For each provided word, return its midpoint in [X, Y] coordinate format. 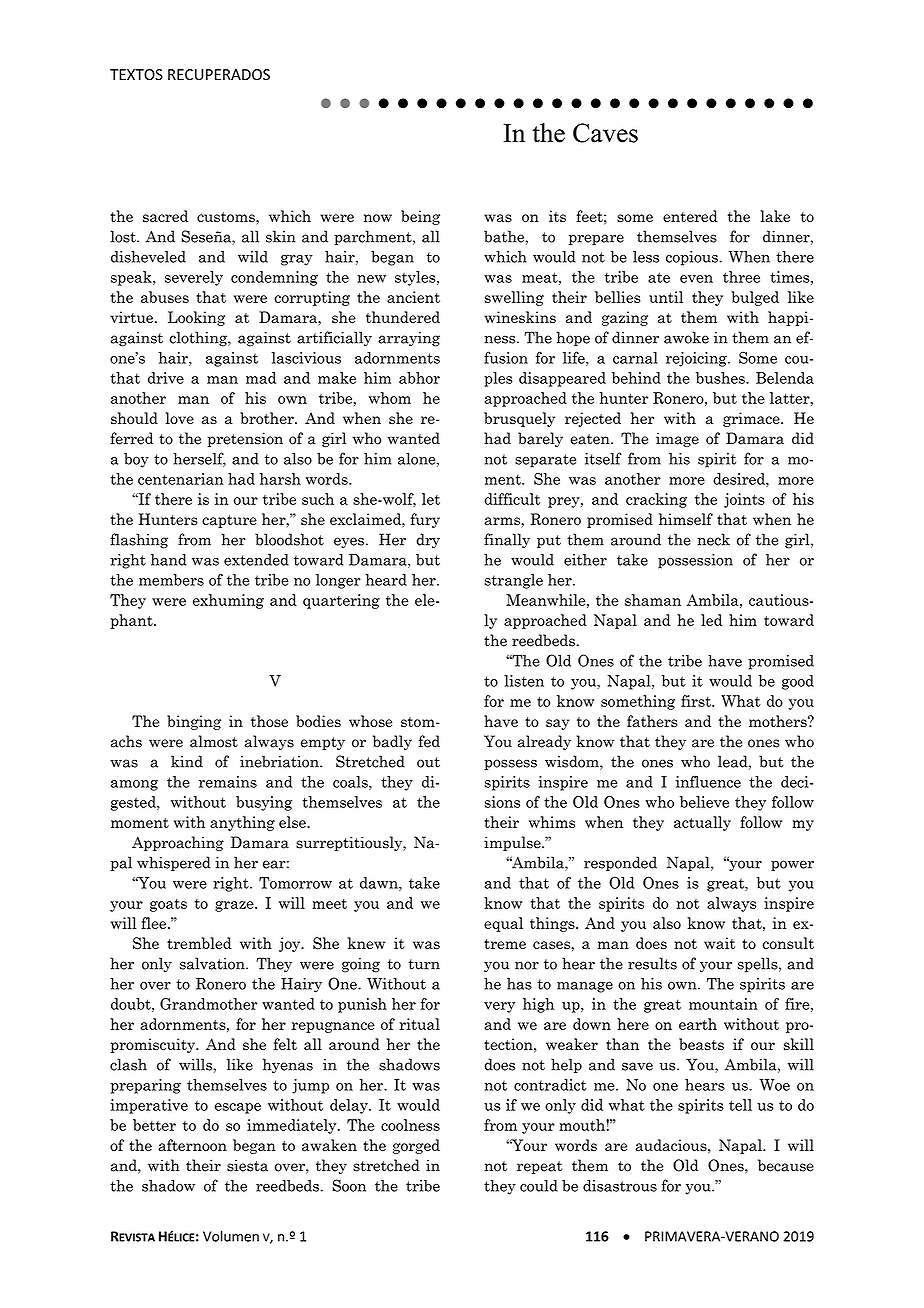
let [431, 499]
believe [704, 802]
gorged [416, 1146]
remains [228, 782]
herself [199, 459]
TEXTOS [136, 75]
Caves [605, 133]
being [420, 217]
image [677, 439]
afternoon [192, 1145]
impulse [513, 843]
